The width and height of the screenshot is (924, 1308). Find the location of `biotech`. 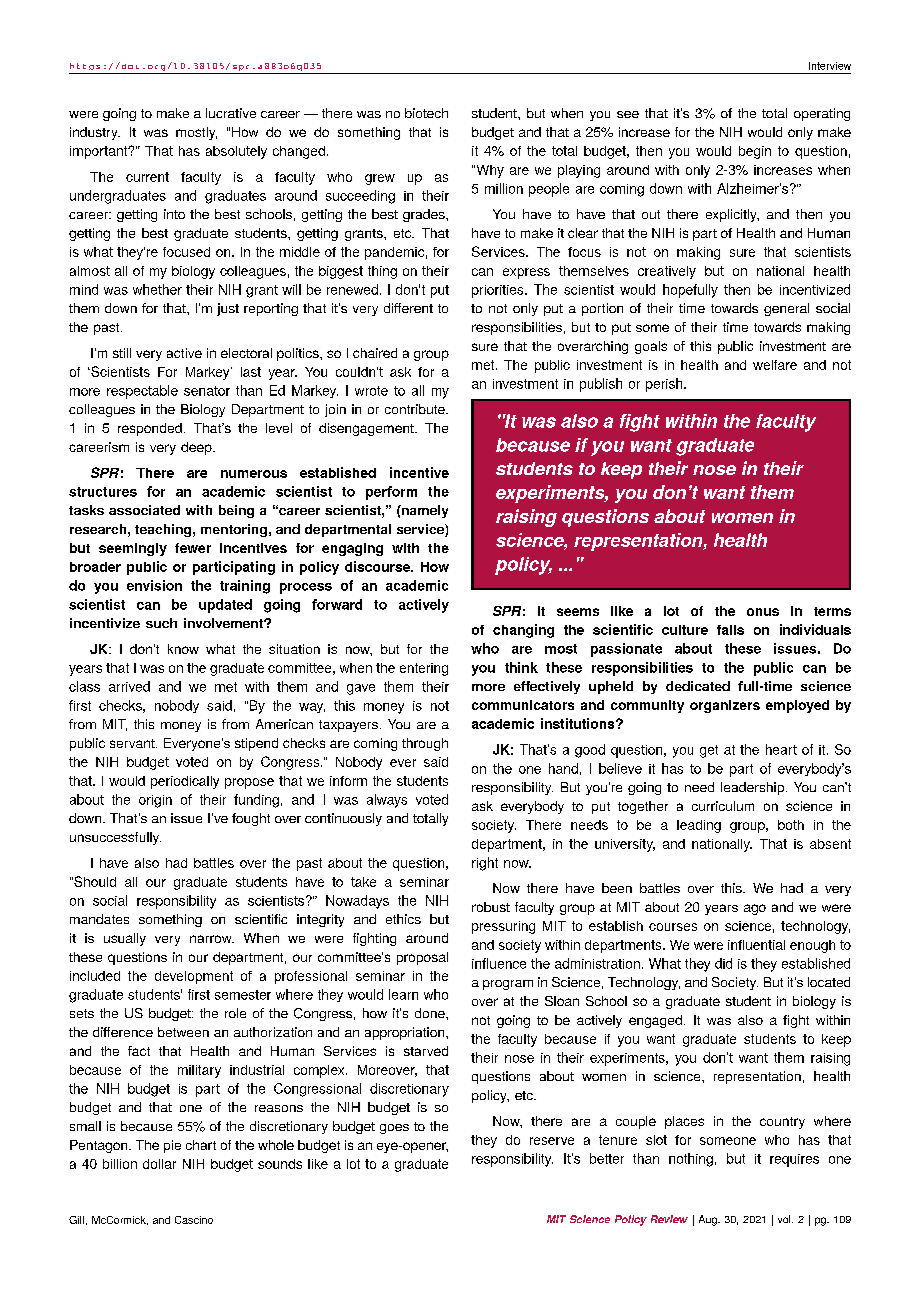

biotech is located at coordinates (426, 113).
